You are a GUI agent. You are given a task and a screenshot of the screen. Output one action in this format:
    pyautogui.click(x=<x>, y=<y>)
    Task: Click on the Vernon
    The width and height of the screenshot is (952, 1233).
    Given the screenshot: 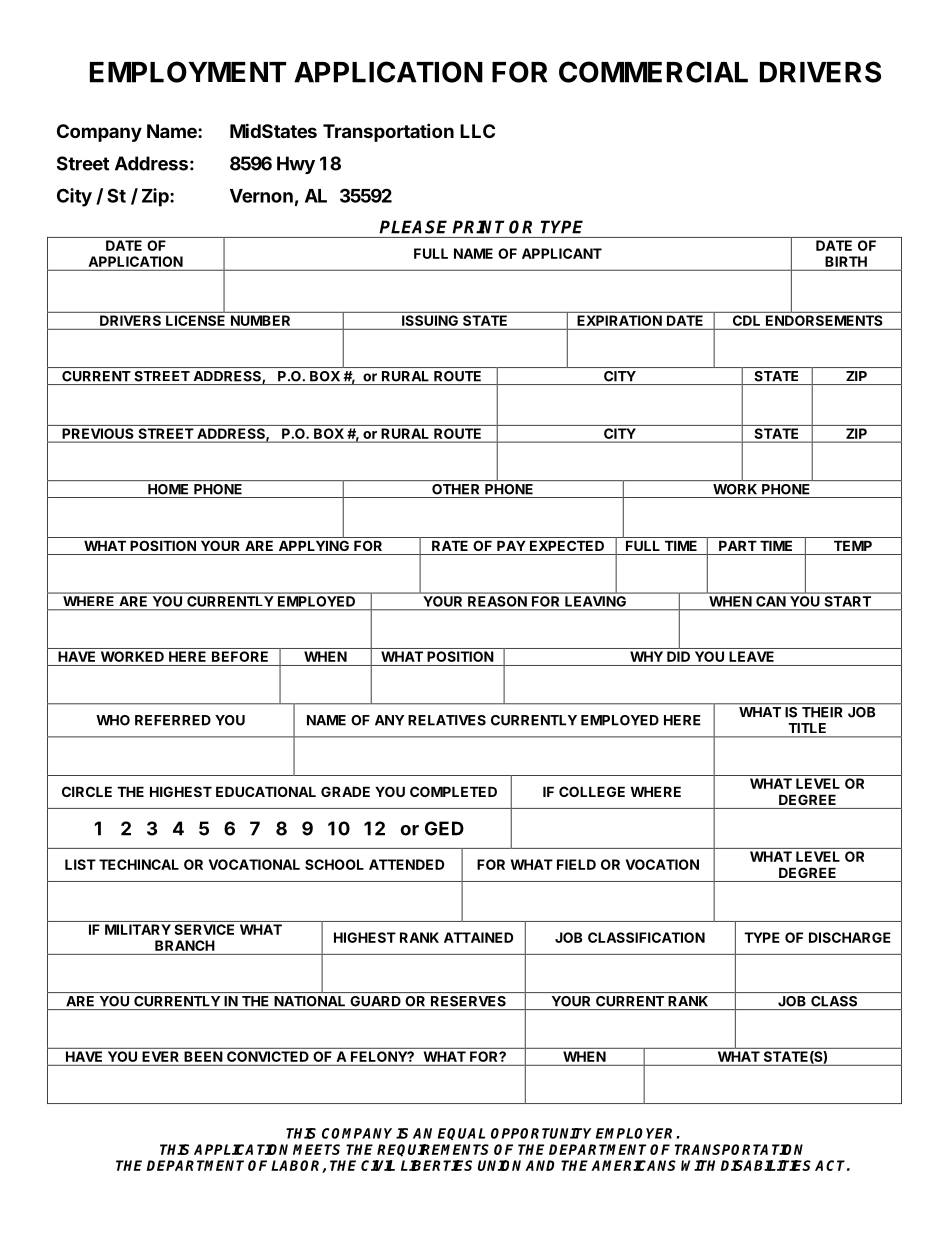 What is the action you would take?
    pyautogui.click(x=261, y=196)
